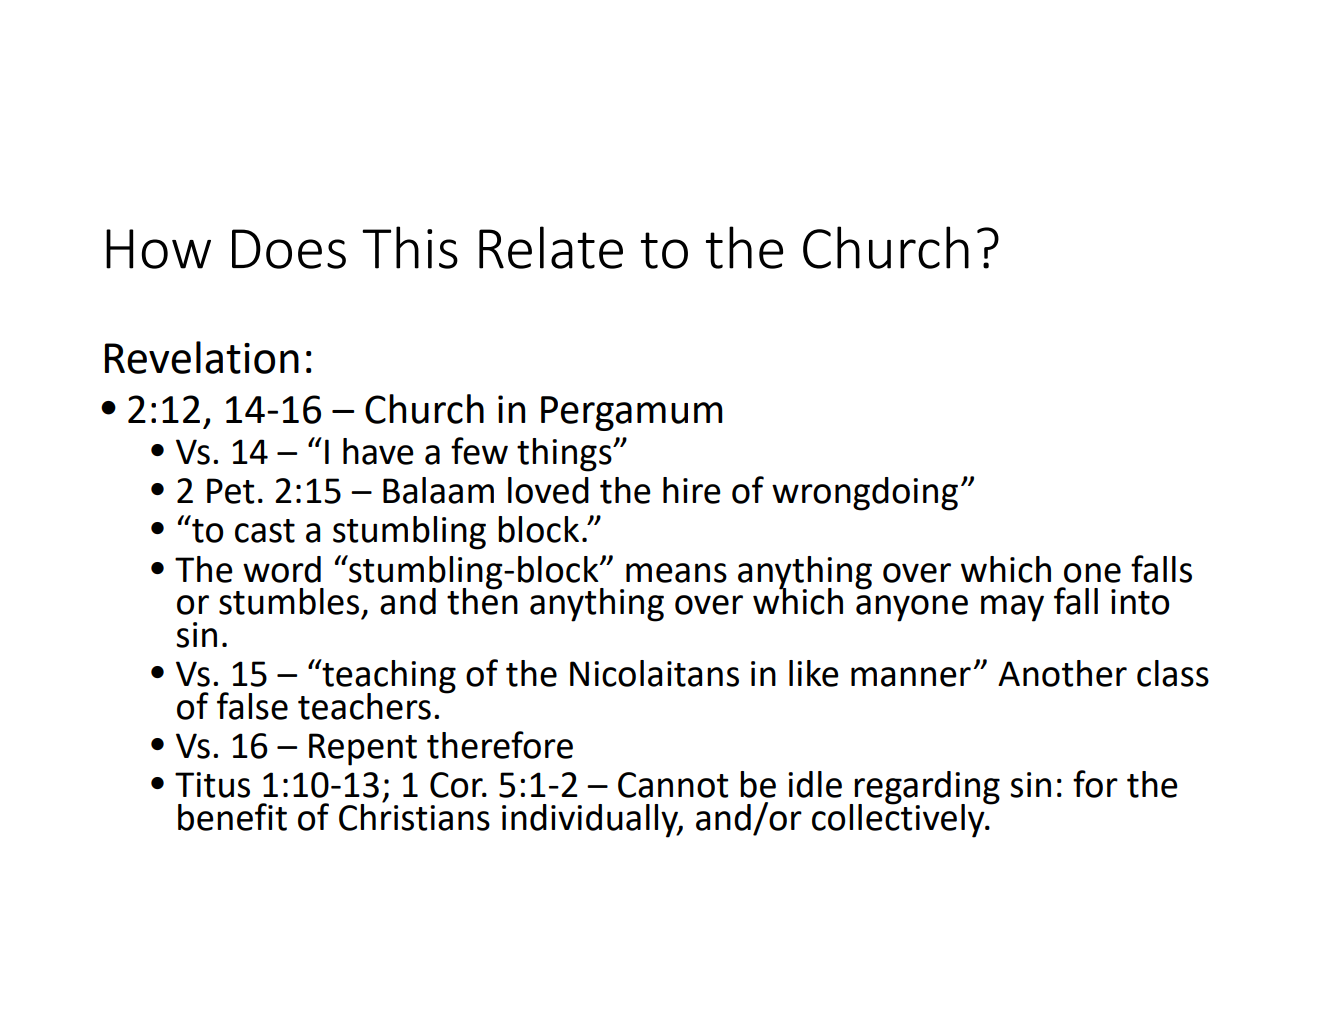 The width and height of the screenshot is (1326, 1025). I want to click on teaching, so click(388, 677).
